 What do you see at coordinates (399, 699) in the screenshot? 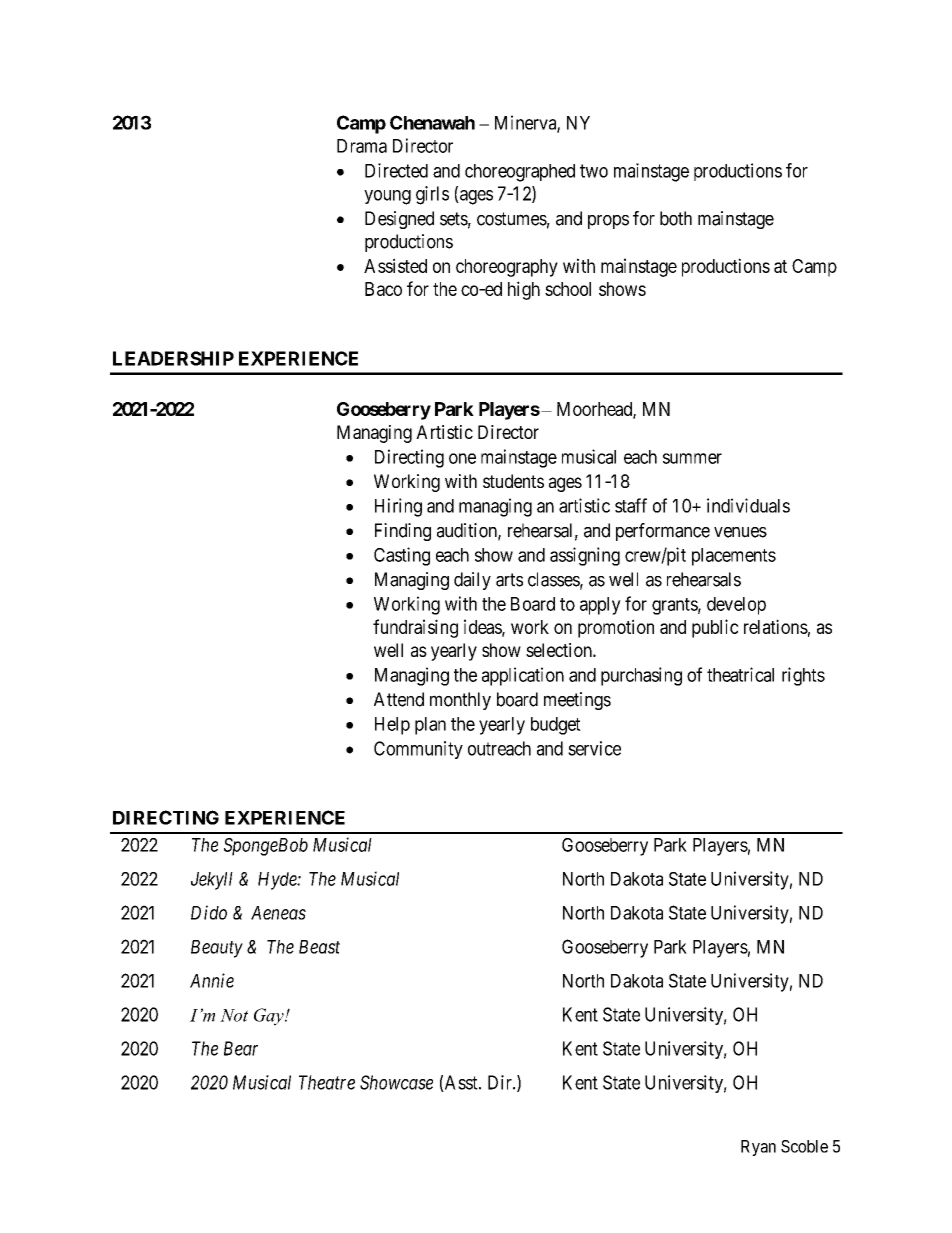
I see `Attend` at bounding box center [399, 699].
